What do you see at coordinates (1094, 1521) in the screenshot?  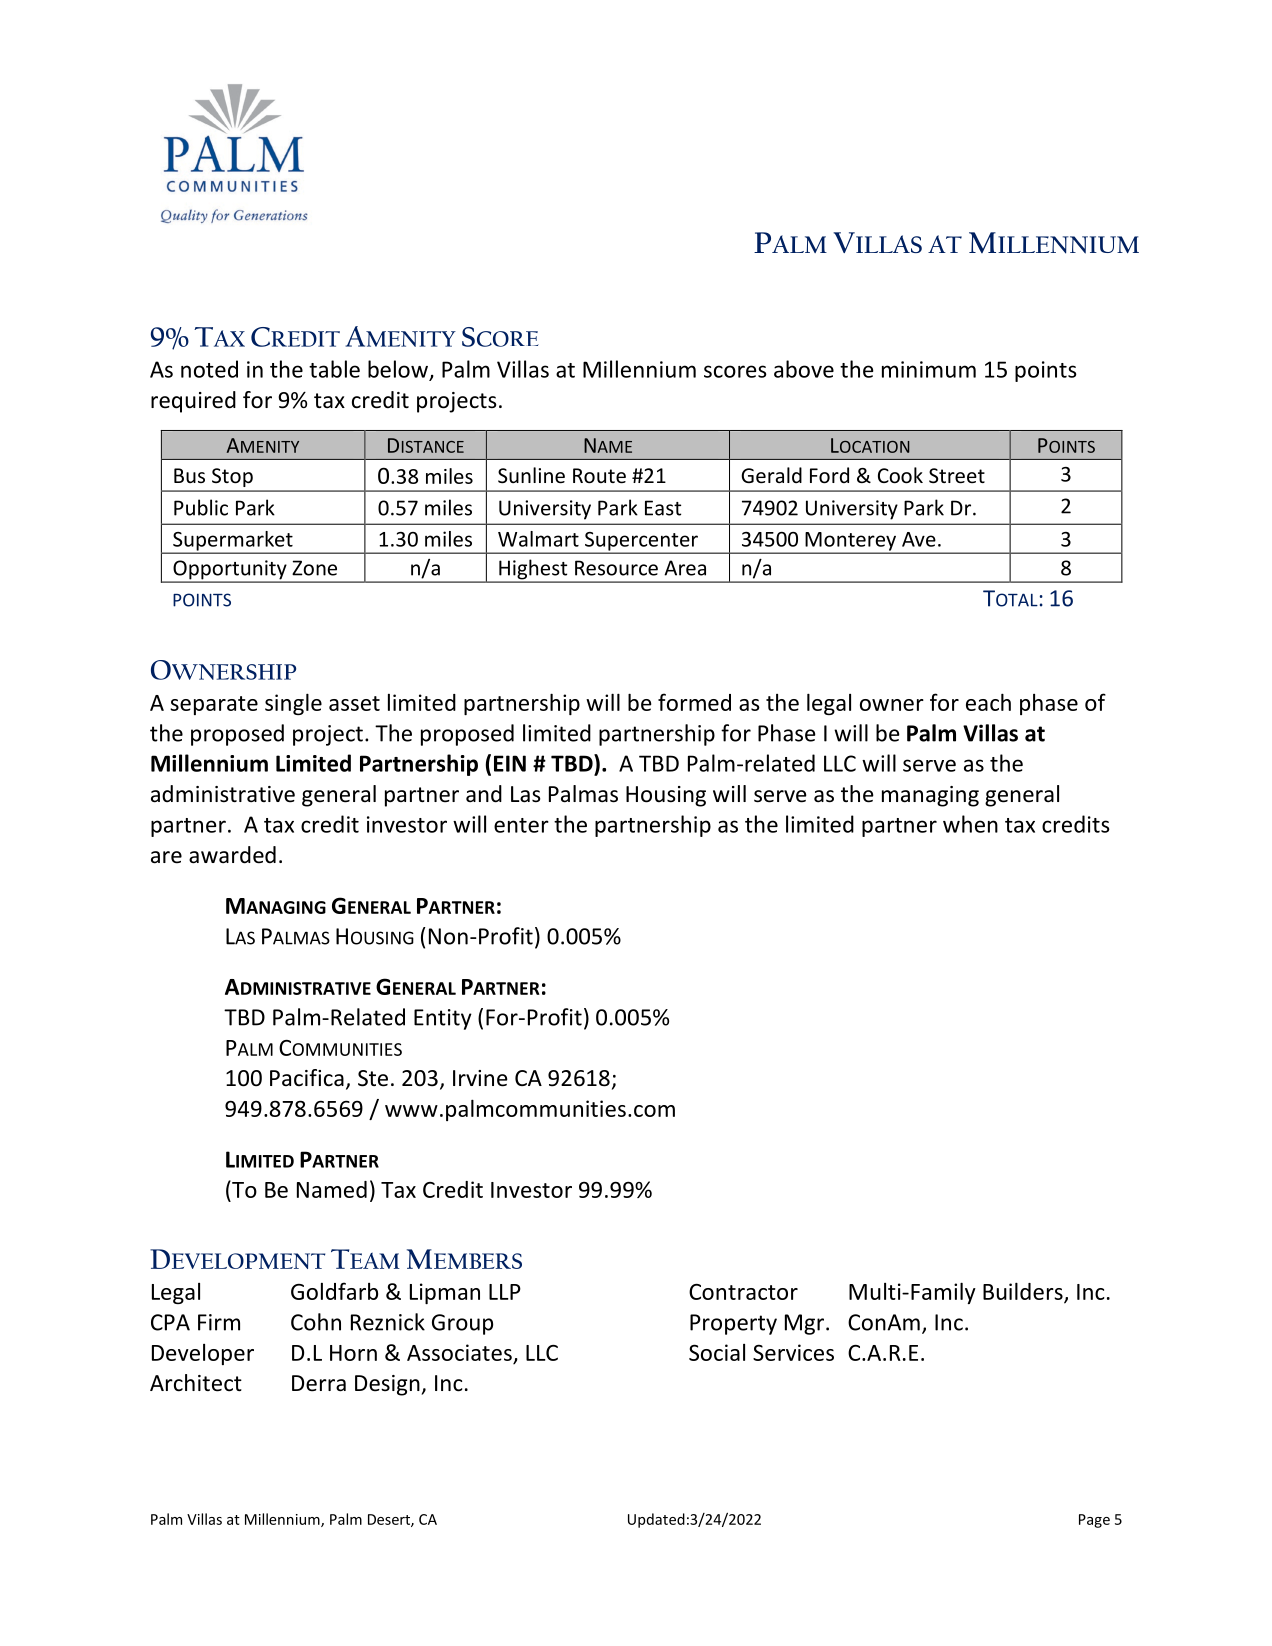 I see `Page` at bounding box center [1094, 1521].
